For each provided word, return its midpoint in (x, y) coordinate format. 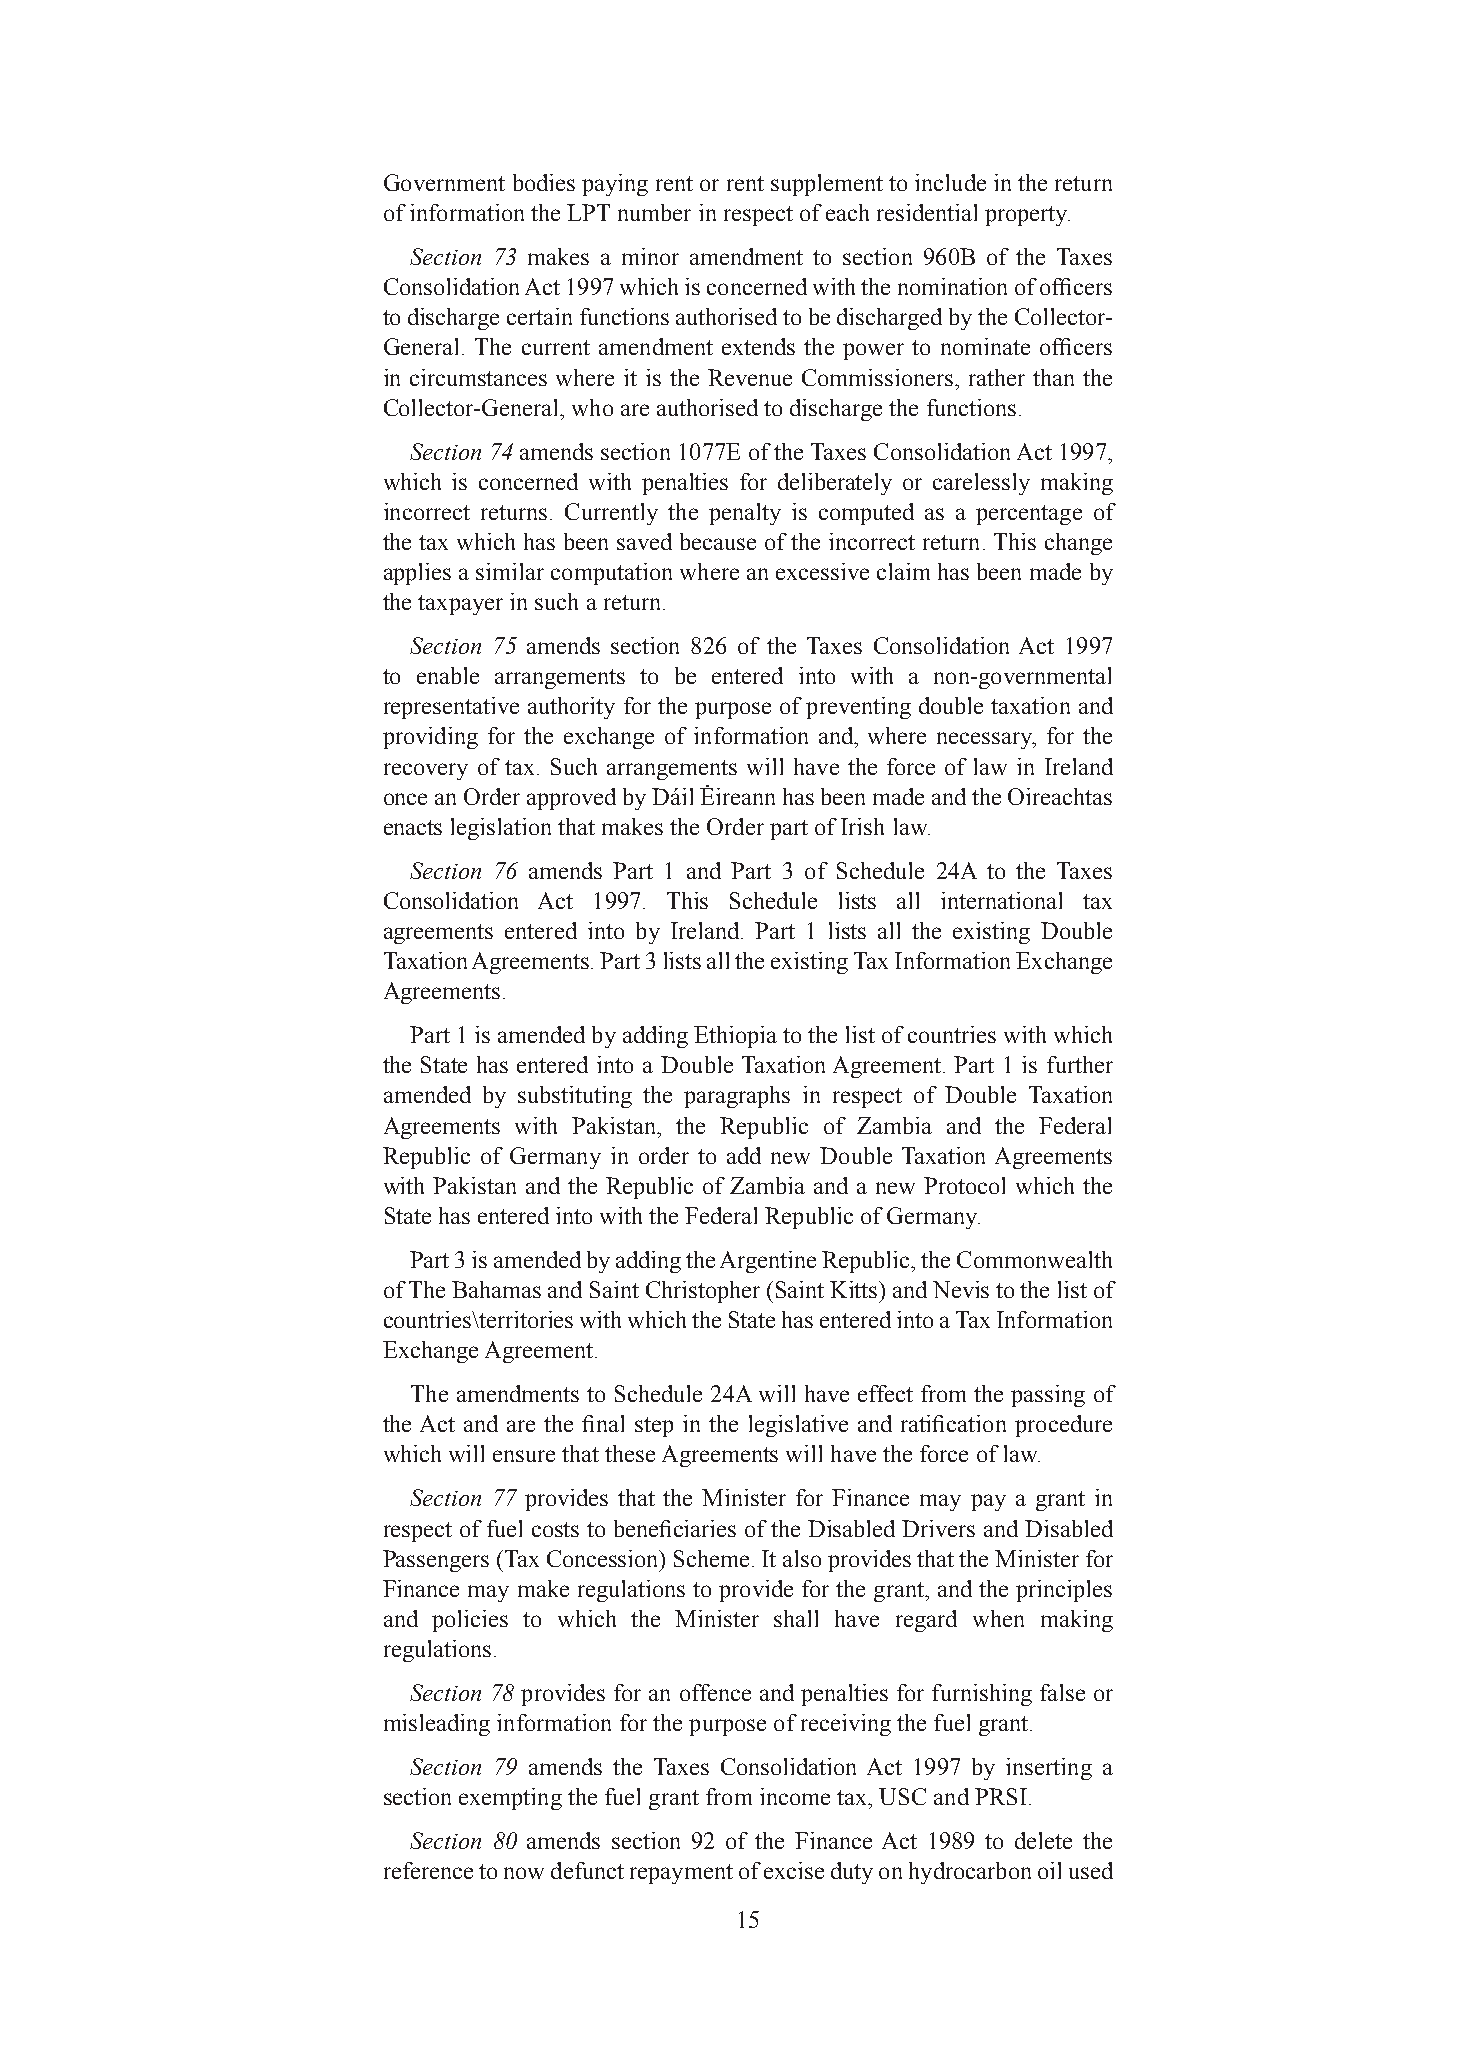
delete (1043, 1840)
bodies (544, 182)
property (1027, 216)
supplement (827, 185)
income (795, 1796)
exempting (510, 1799)
